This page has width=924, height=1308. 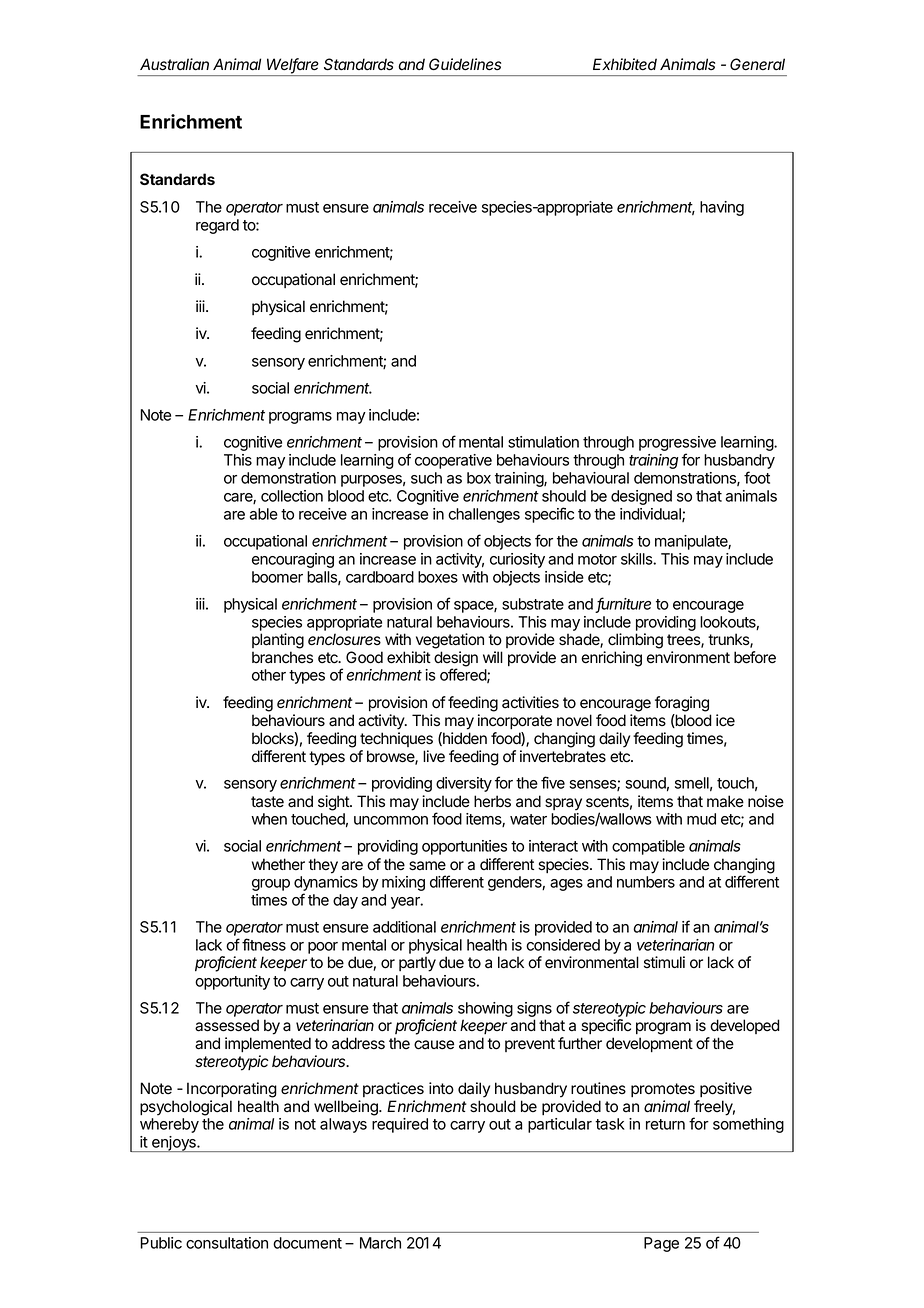 What do you see at coordinates (227, 1243) in the page?
I see `consultation` at bounding box center [227, 1243].
